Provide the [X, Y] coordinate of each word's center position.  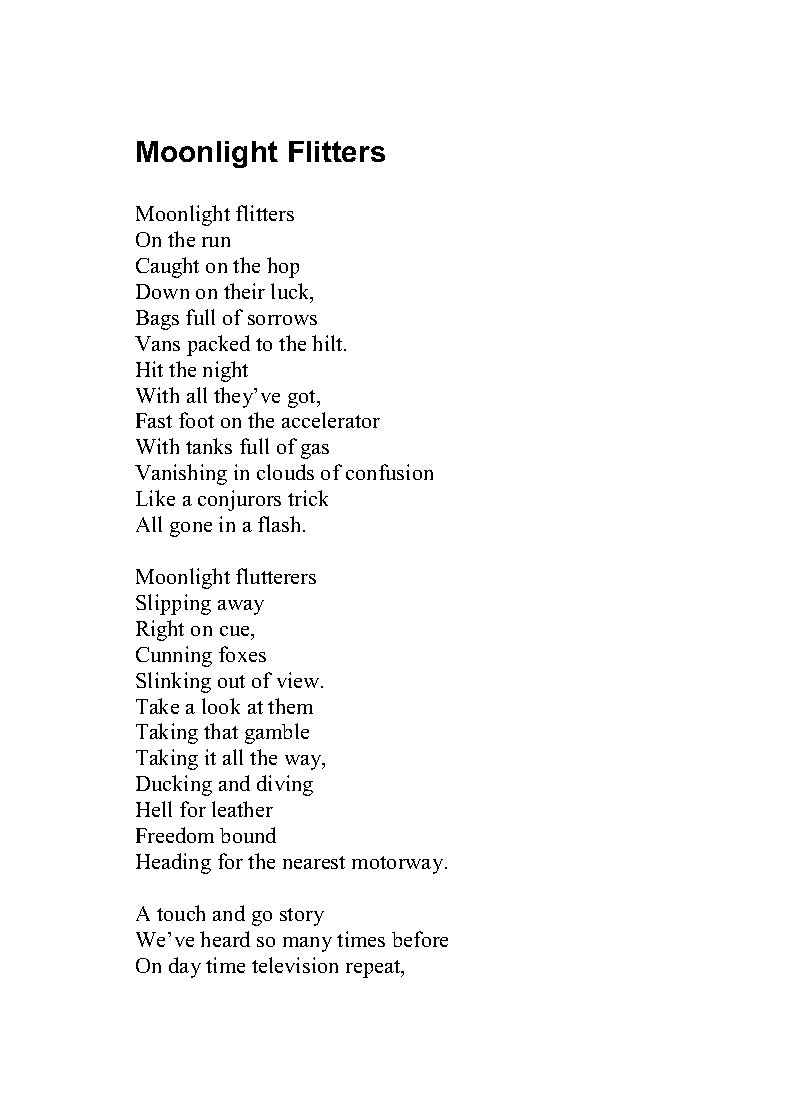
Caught [167, 267]
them [290, 706]
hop [283, 267]
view [299, 680]
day [185, 967]
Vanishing [181, 474]
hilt [328, 343]
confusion [389, 472]
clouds [285, 472]
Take [157, 706]
